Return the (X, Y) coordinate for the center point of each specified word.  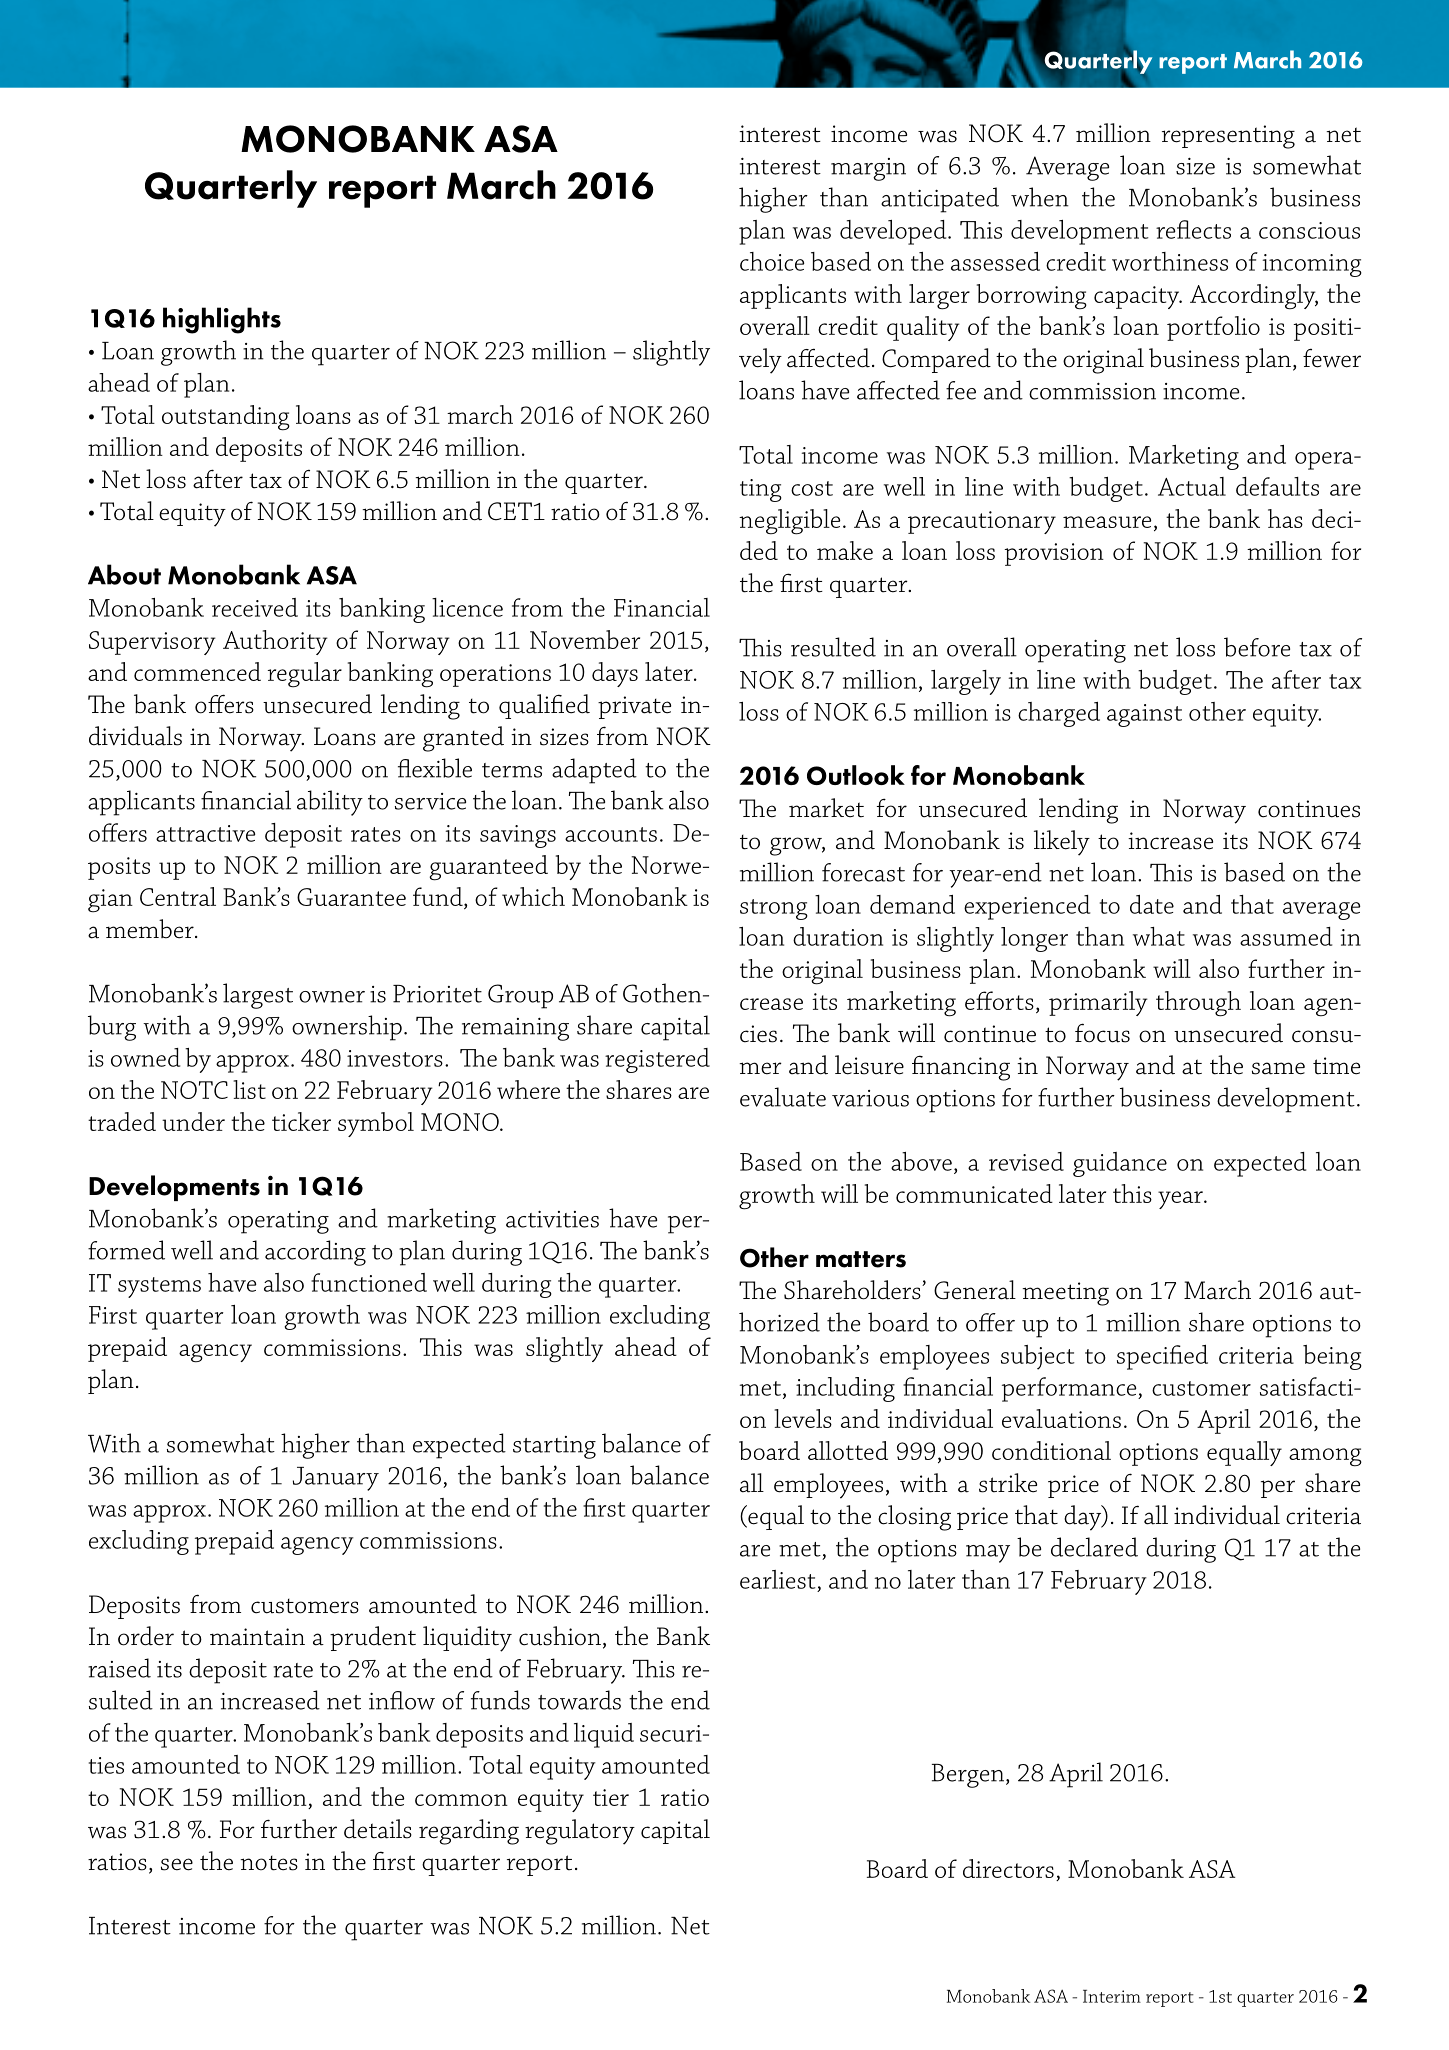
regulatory (580, 1832)
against (1144, 715)
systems (159, 1287)
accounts (611, 834)
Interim (1112, 1996)
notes (269, 1863)
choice (772, 261)
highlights (222, 320)
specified (1162, 1357)
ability (330, 803)
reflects (1193, 229)
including (845, 1389)
